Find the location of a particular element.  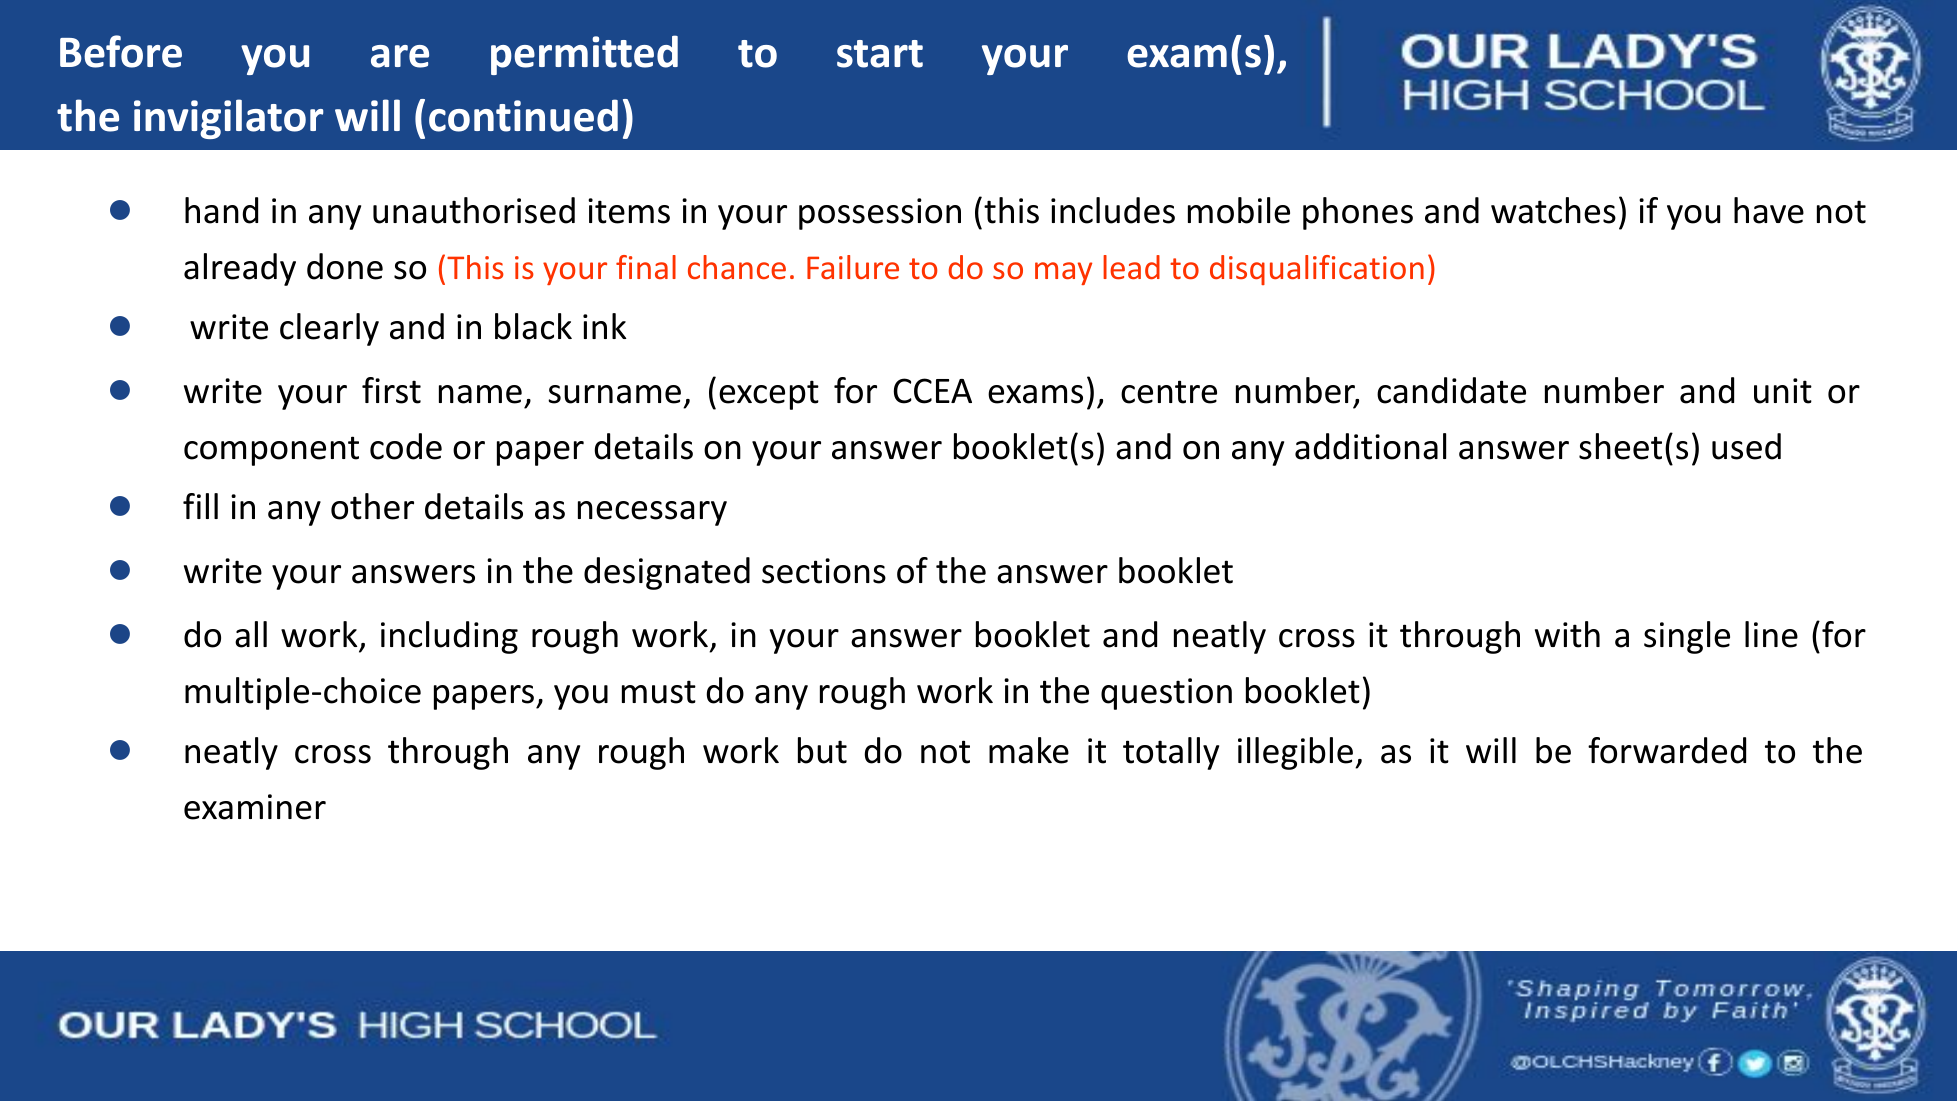

watches is located at coordinates (1553, 210).
